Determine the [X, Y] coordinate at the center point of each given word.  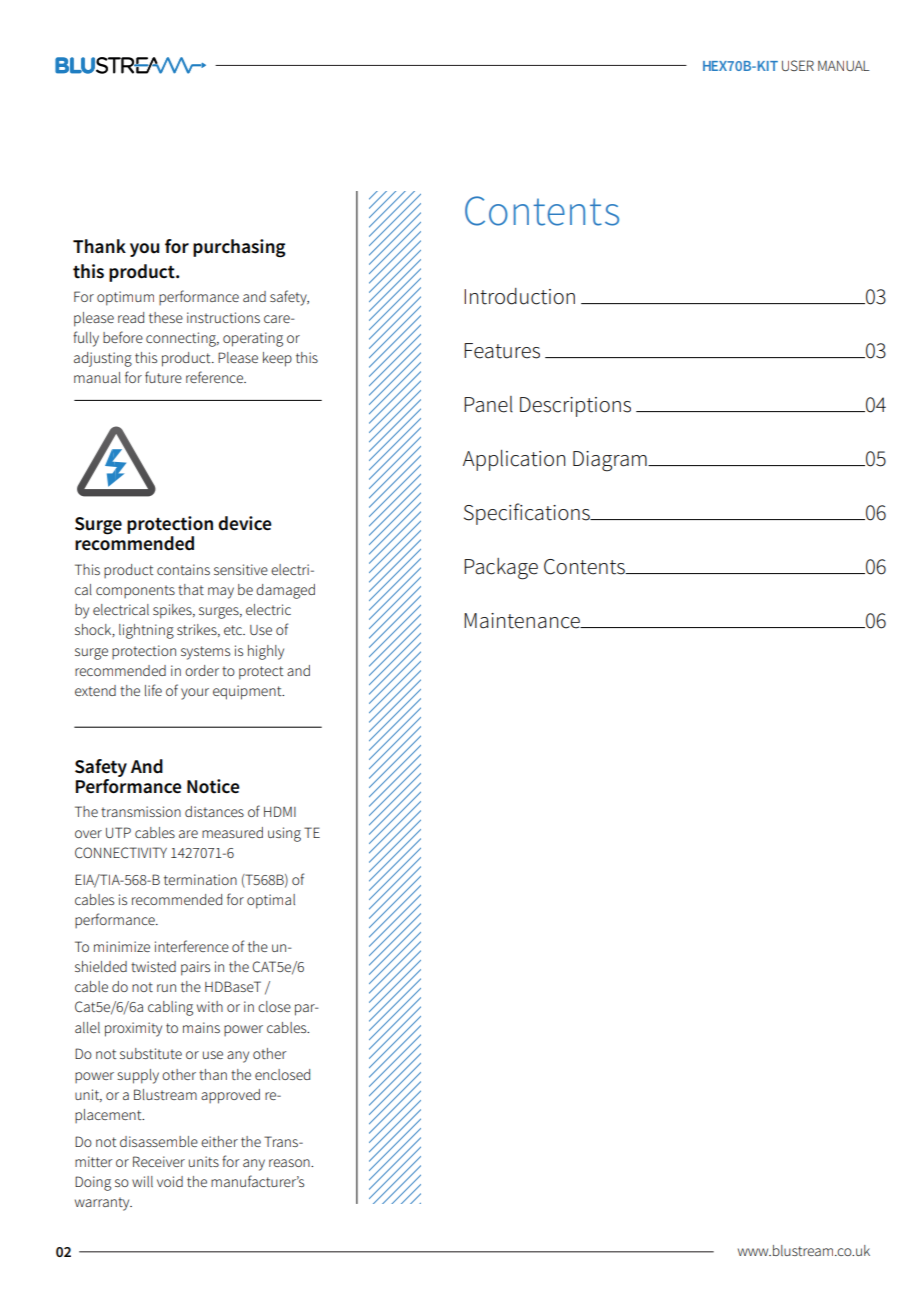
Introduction [519, 296]
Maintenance [523, 621]
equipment [248, 692]
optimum [125, 298]
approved [230, 1096]
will [142, 1181]
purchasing [239, 248]
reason [290, 1163]
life [153, 690]
